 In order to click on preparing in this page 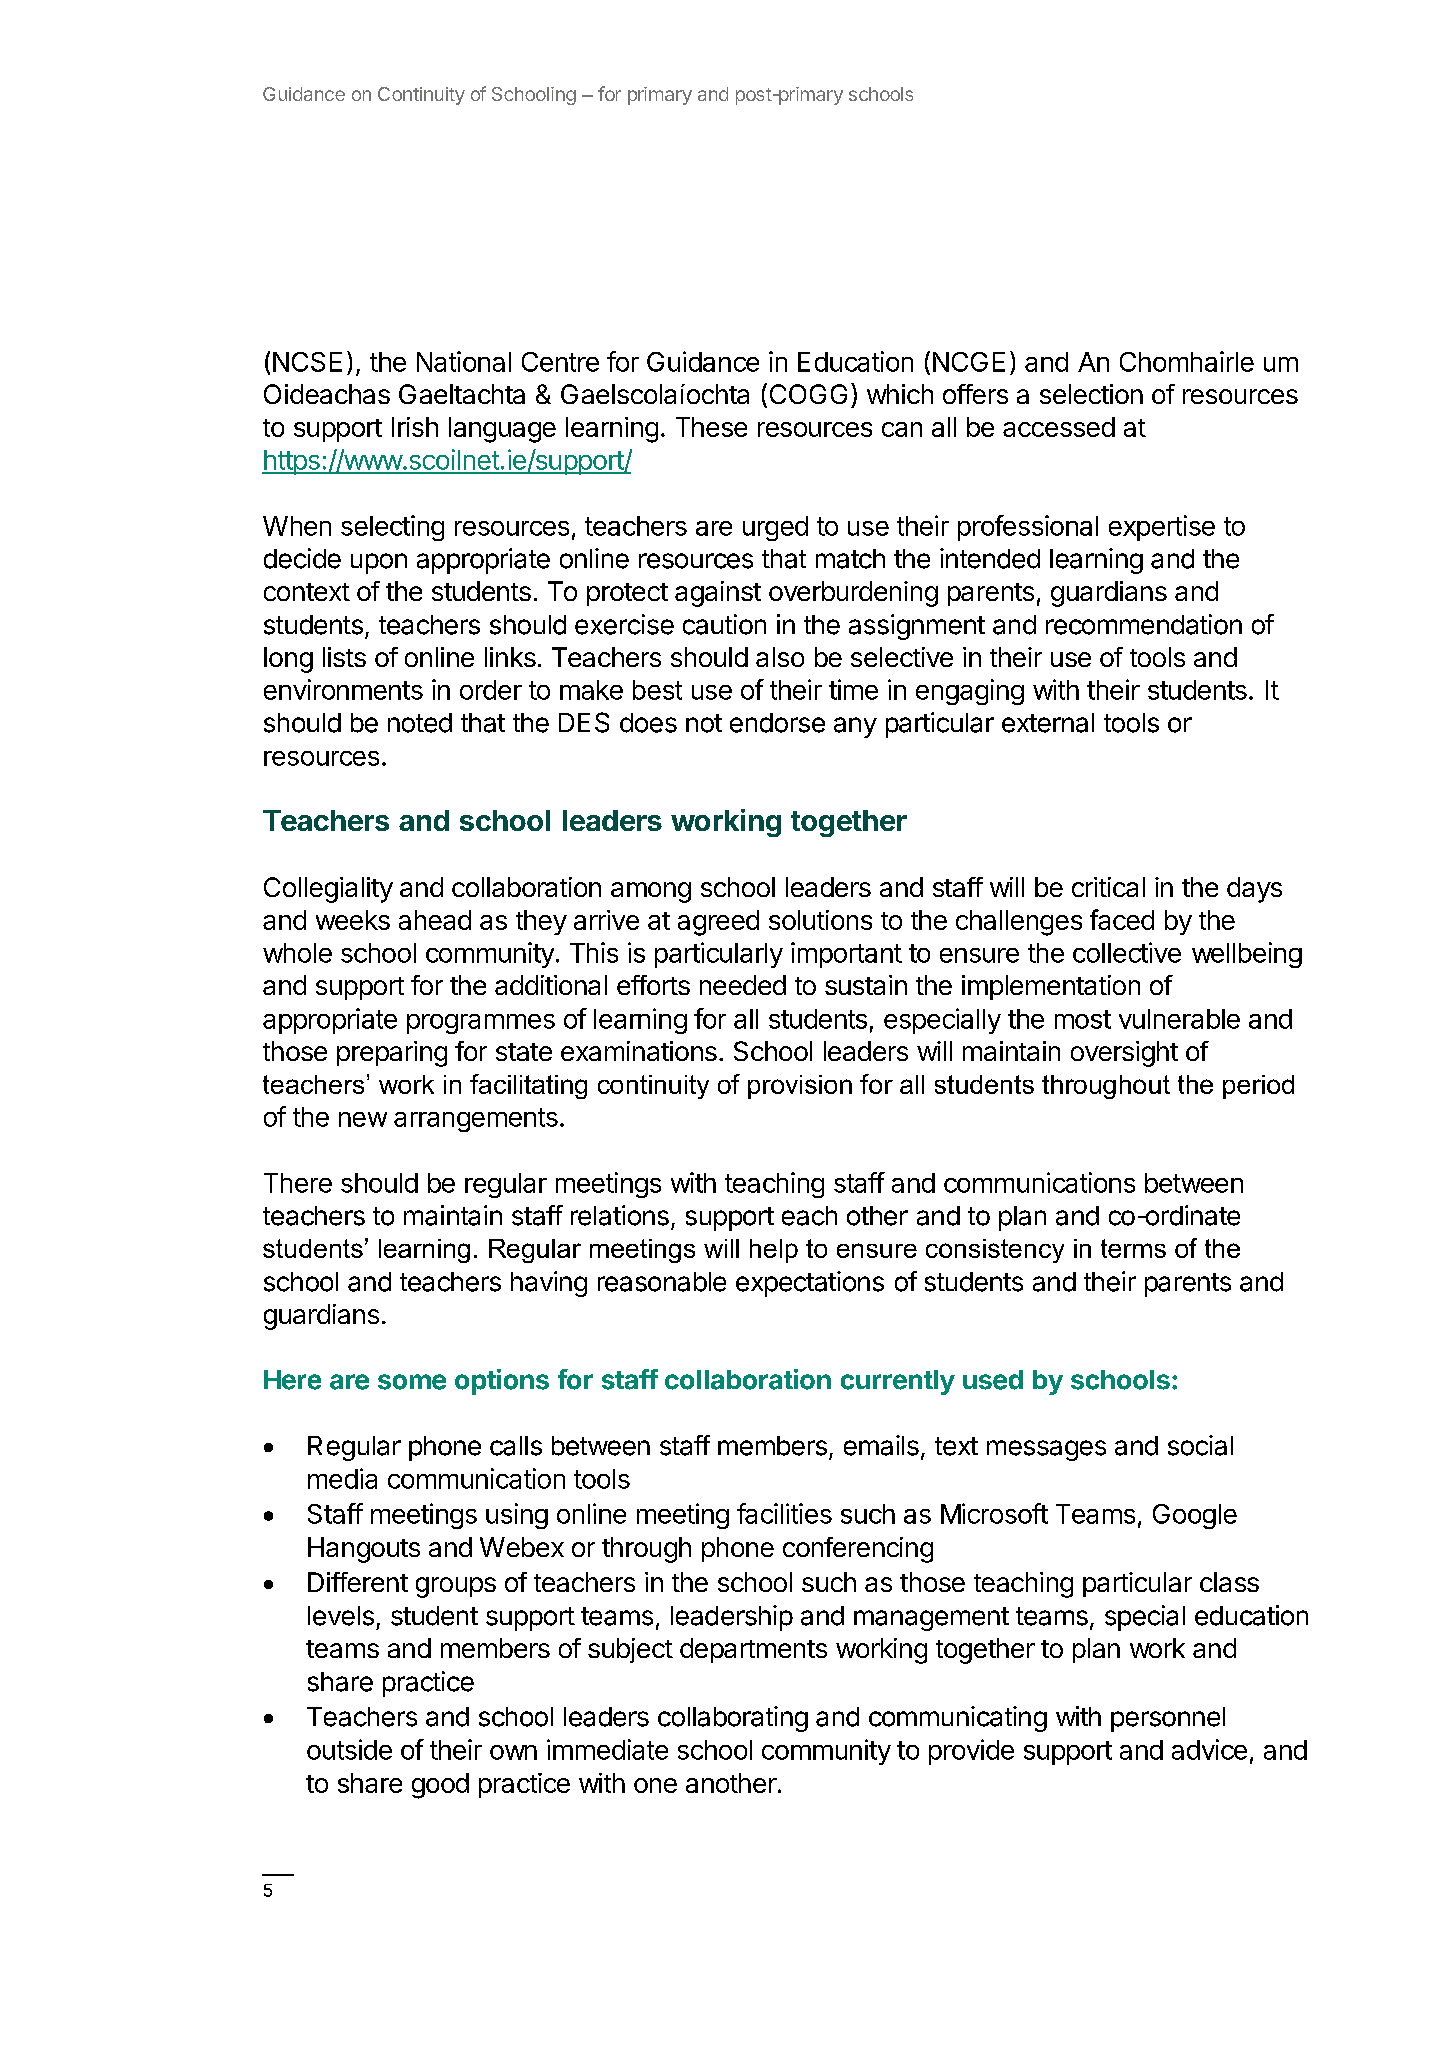, I will do `click(392, 1054)`.
